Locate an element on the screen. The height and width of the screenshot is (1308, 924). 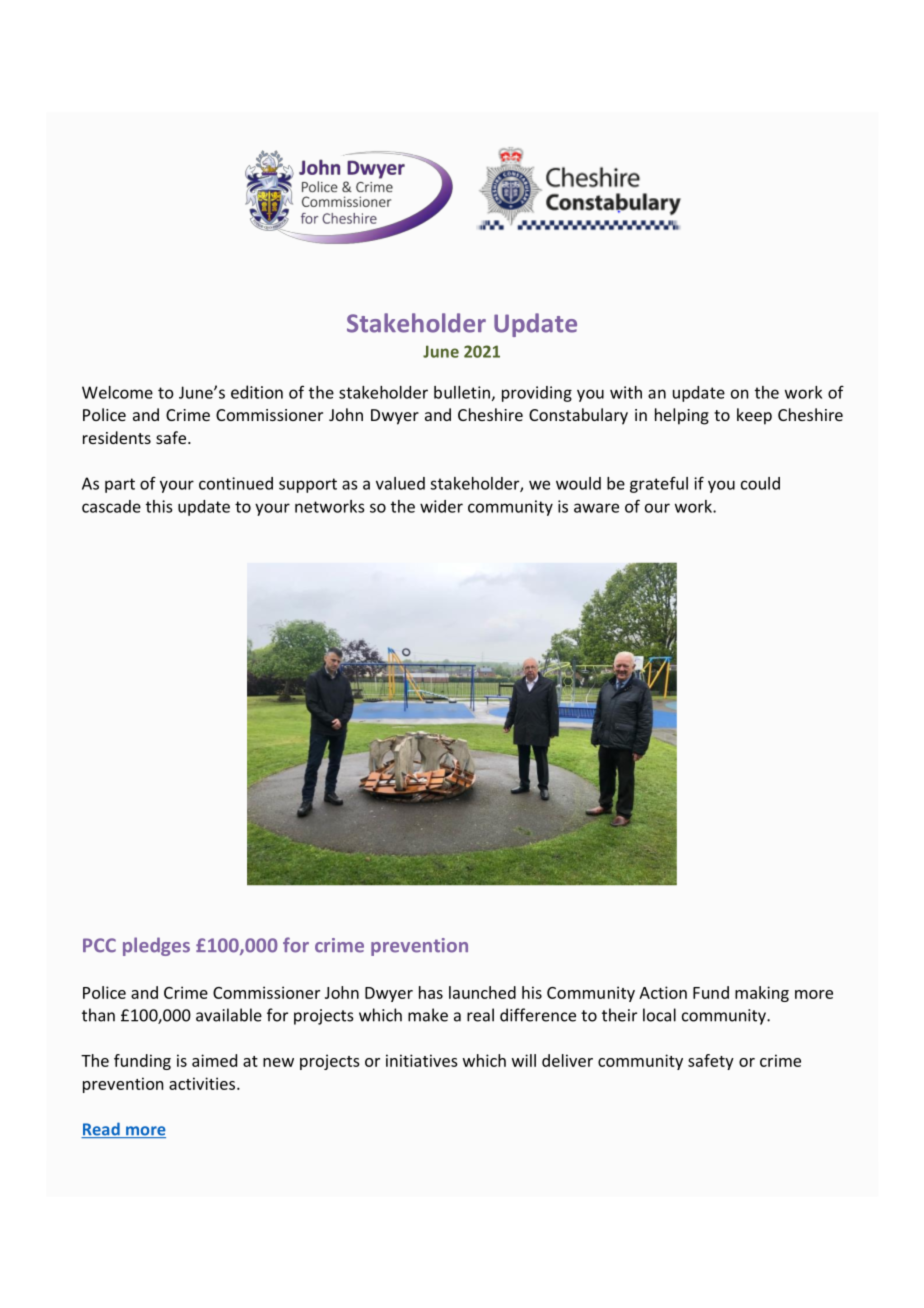
Welcome is located at coordinates (117, 392).
